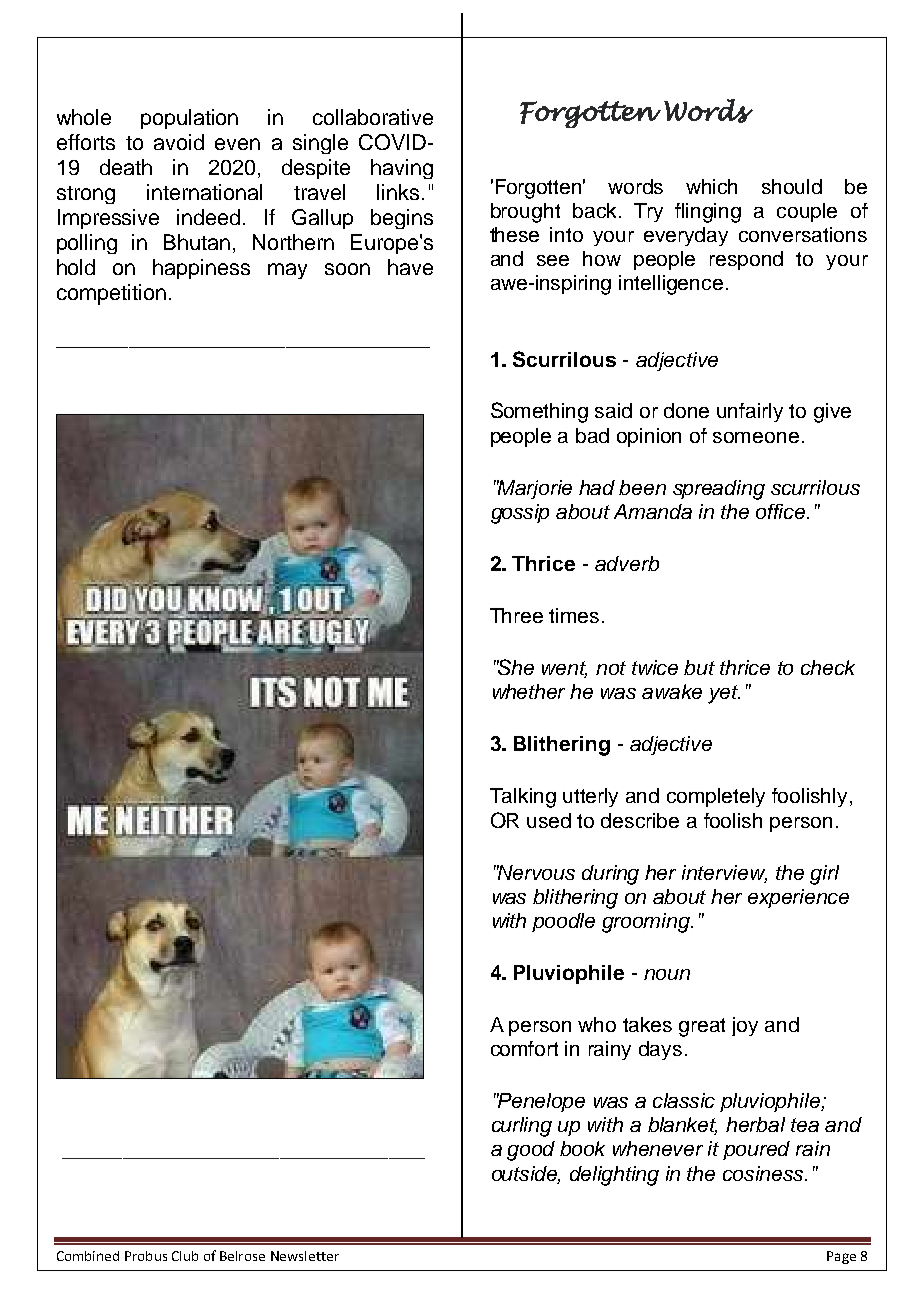 The height and width of the screenshot is (1308, 924). Describe the element at coordinates (711, 186) in the screenshot. I see `which` at that location.
